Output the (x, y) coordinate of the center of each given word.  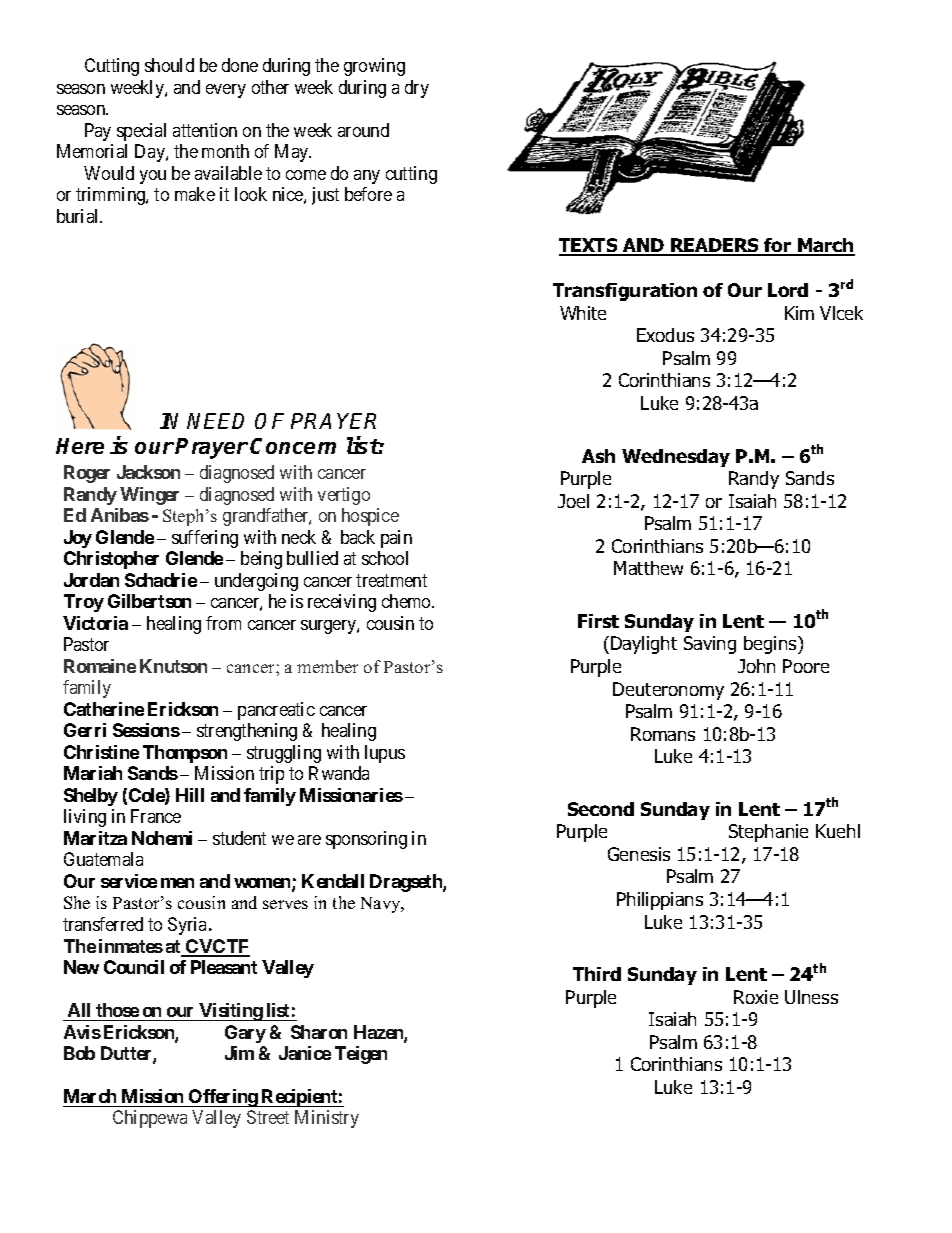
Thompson (185, 754)
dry (417, 89)
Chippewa (150, 1119)
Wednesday (676, 458)
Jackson (148, 472)
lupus (385, 754)
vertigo (344, 496)
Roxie (756, 997)
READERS (715, 246)
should (169, 65)
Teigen (361, 1055)
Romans (663, 734)
